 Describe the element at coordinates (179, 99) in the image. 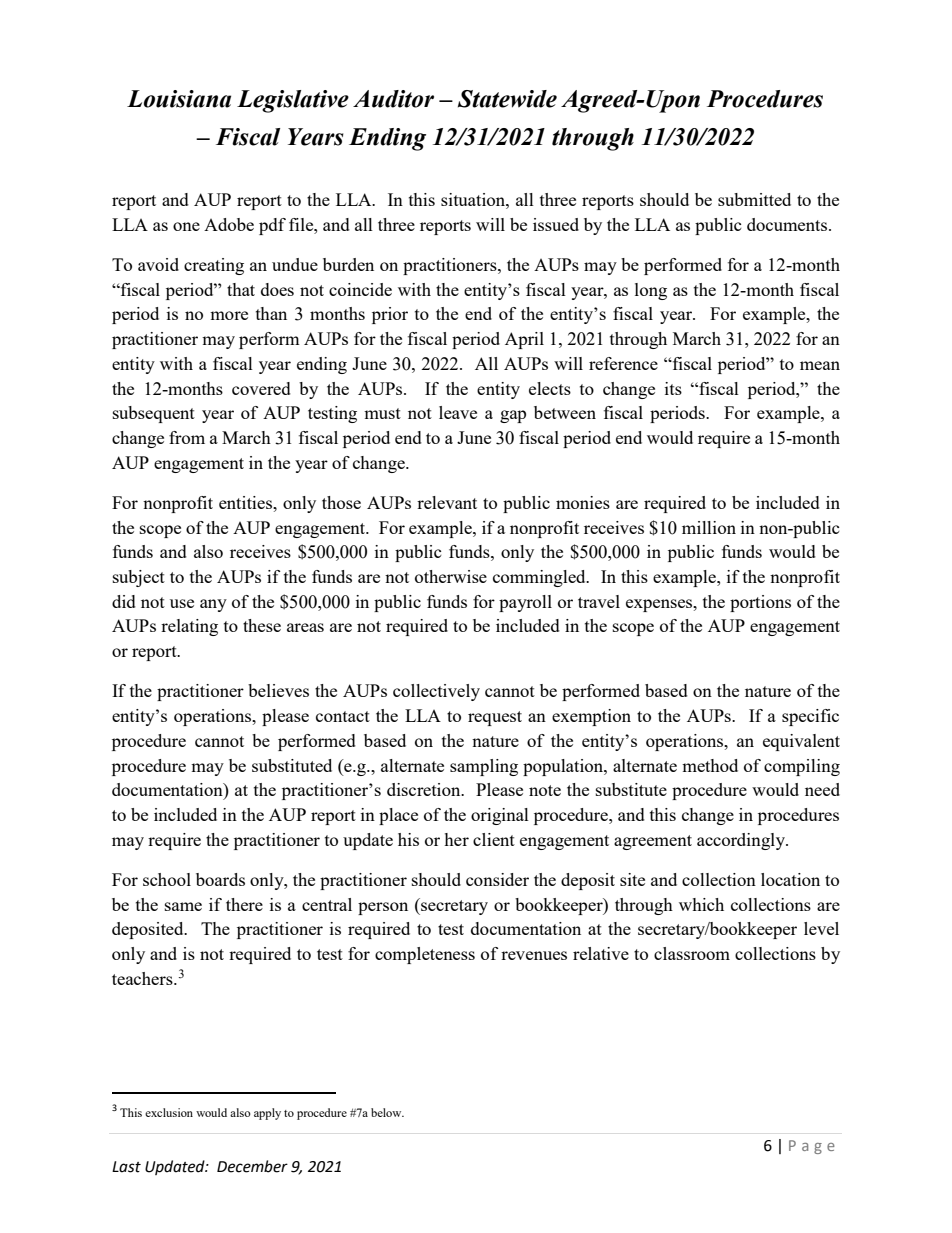

I see `Louisiana` at that location.
